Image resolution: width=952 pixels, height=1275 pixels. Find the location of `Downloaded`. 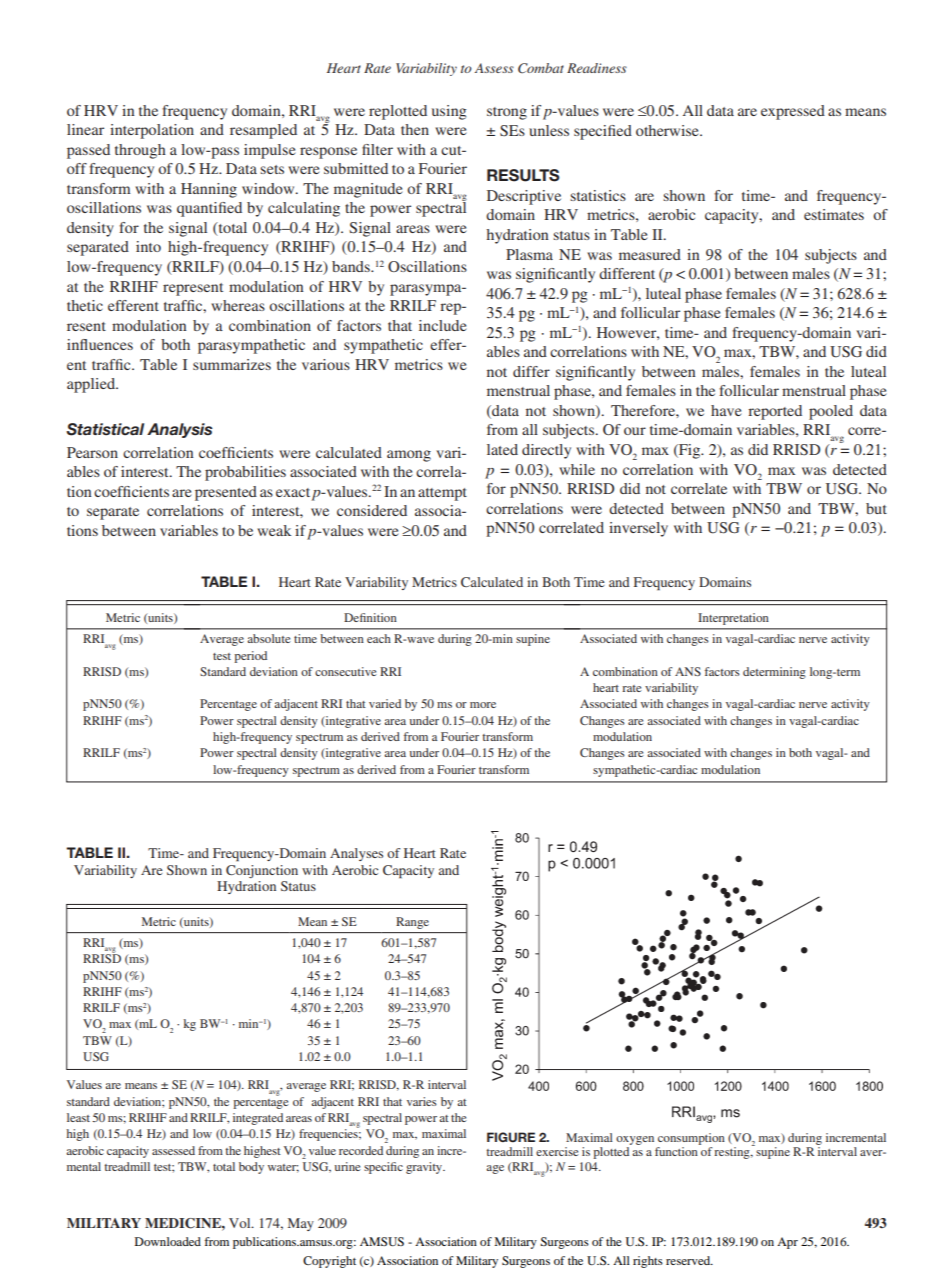

Downloaded is located at coordinates (168, 1241).
